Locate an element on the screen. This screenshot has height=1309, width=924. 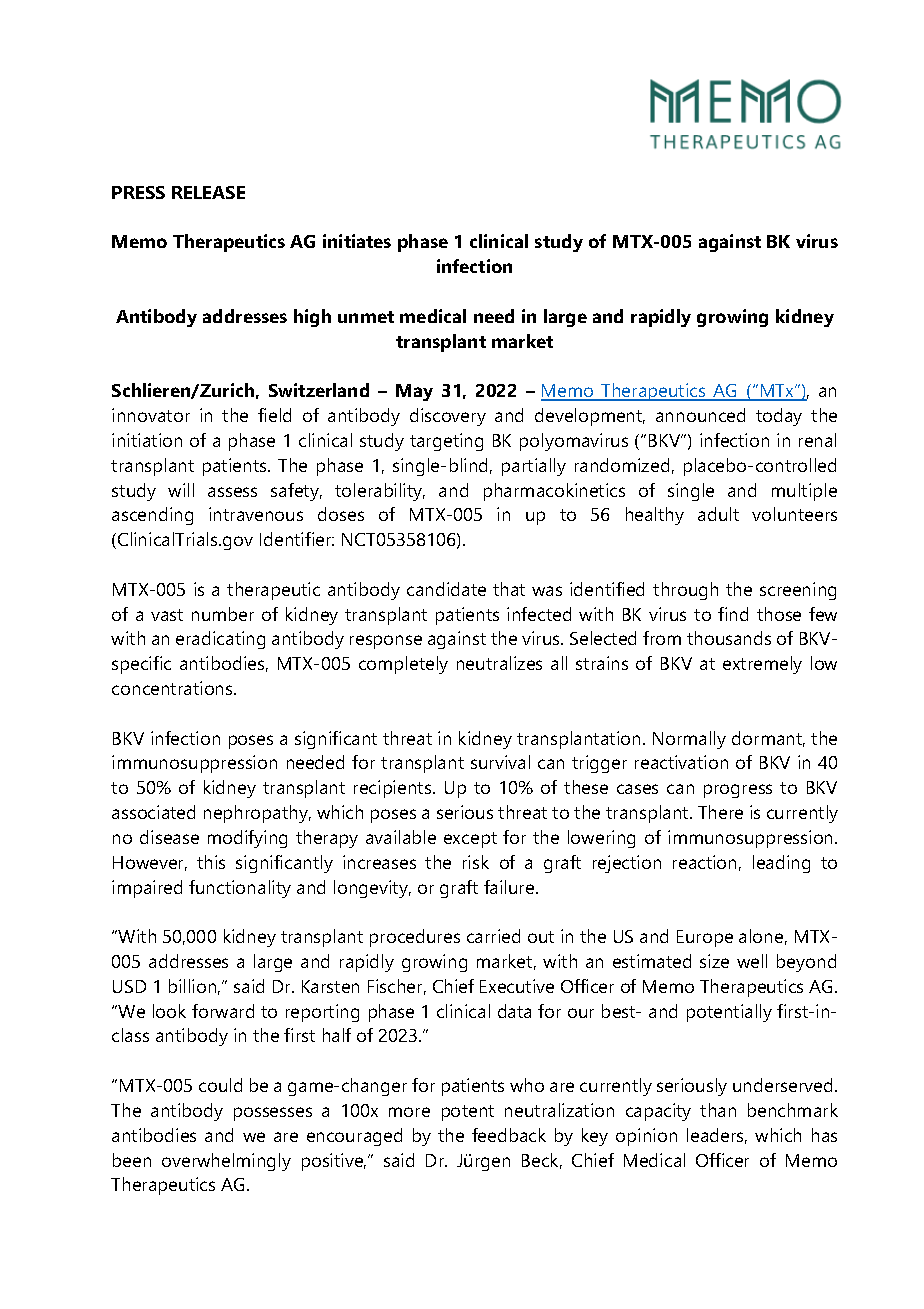
concentrations is located at coordinates (173, 688).
